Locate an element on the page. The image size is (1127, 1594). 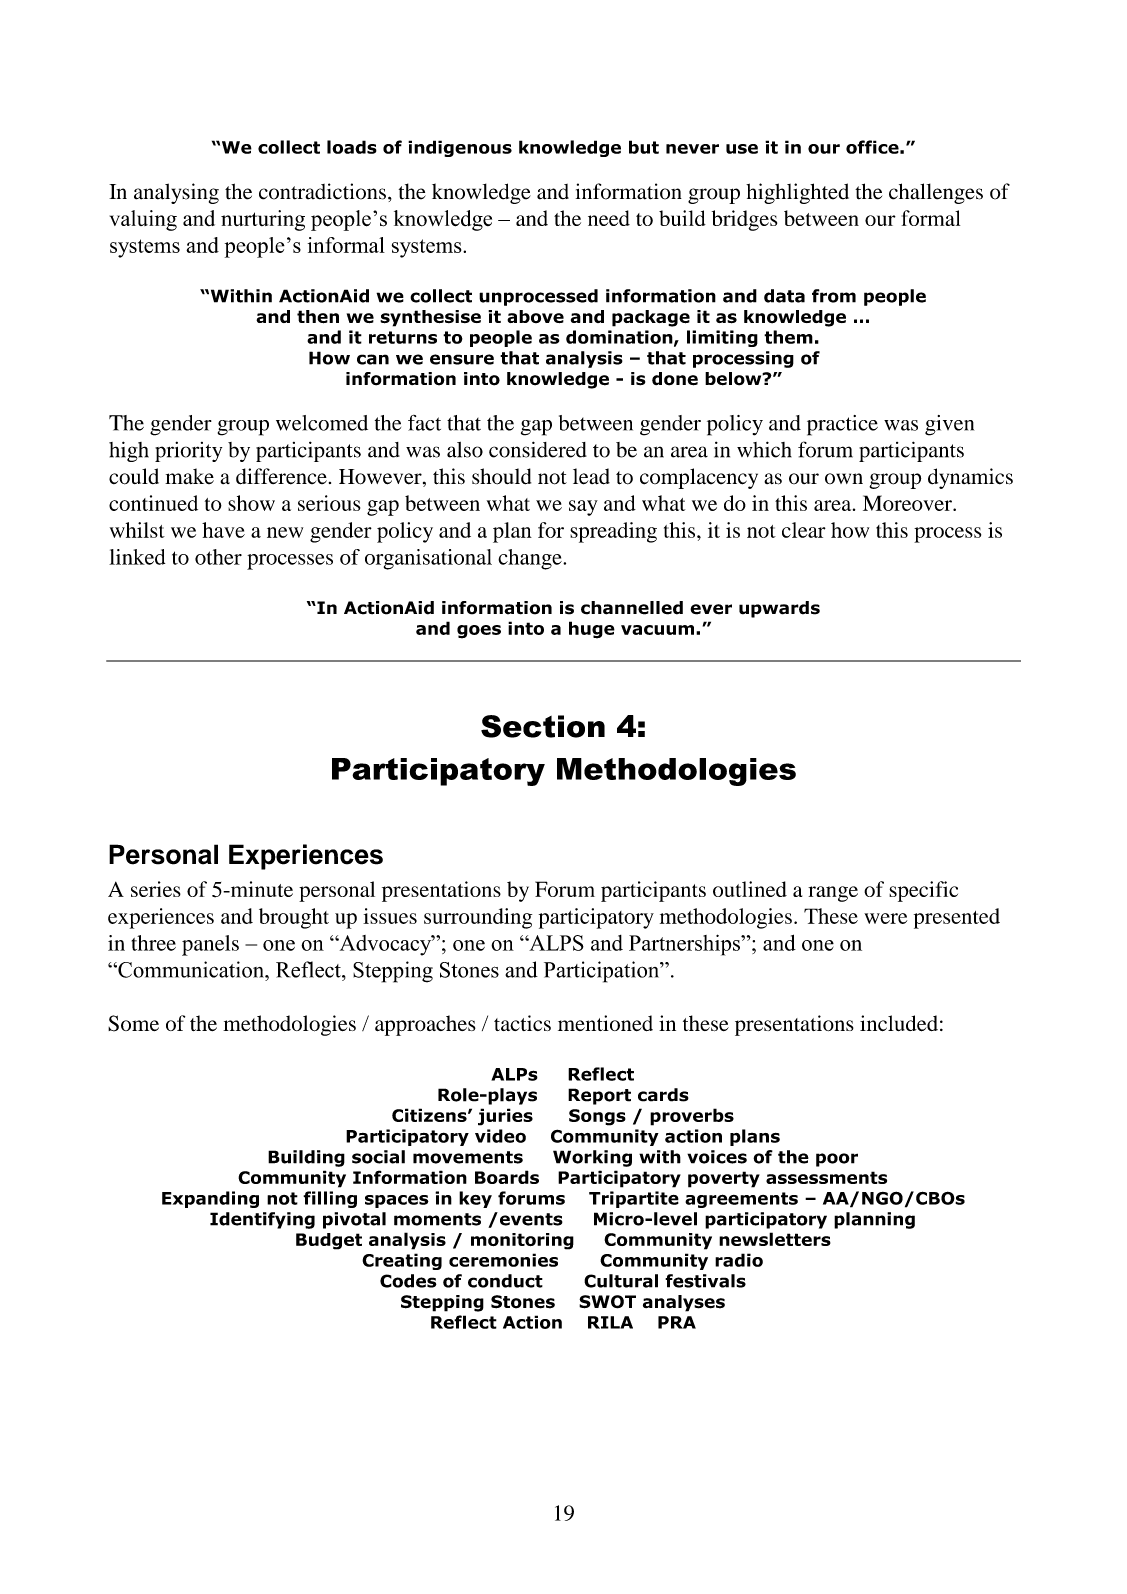
have is located at coordinates (223, 530).
